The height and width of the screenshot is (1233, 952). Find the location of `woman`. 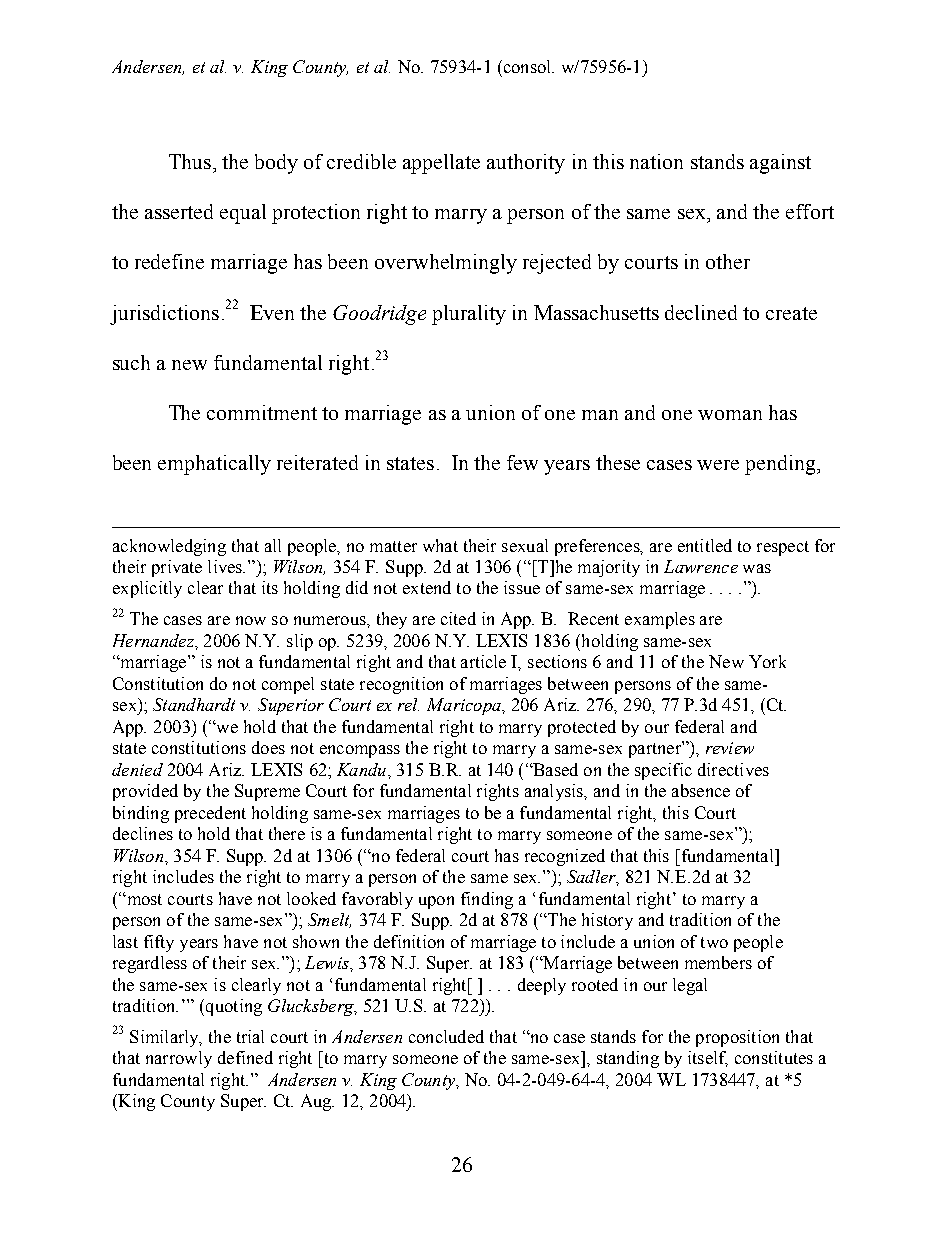

woman is located at coordinates (730, 415).
